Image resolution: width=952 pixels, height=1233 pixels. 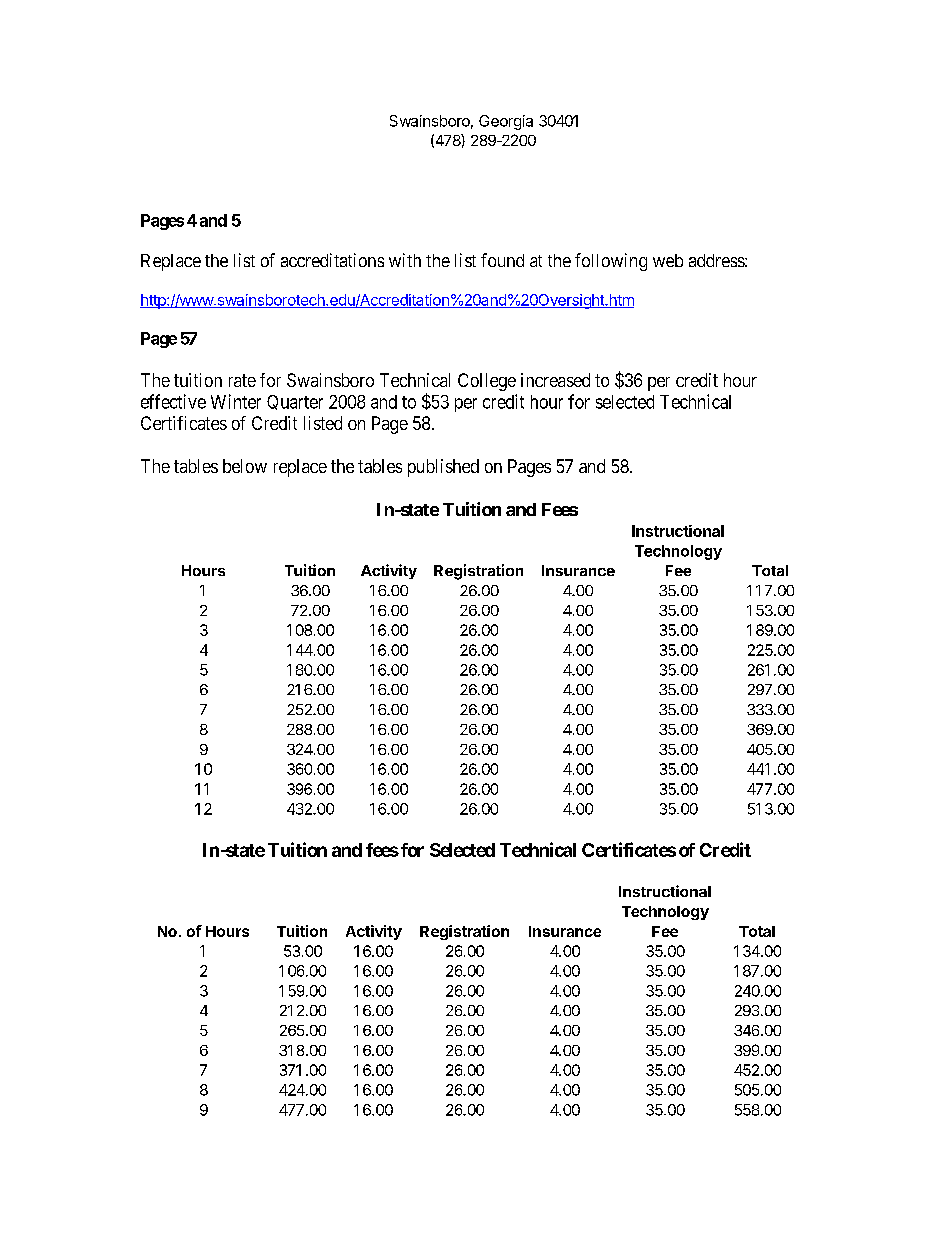 I want to click on following, so click(x=611, y=262).
